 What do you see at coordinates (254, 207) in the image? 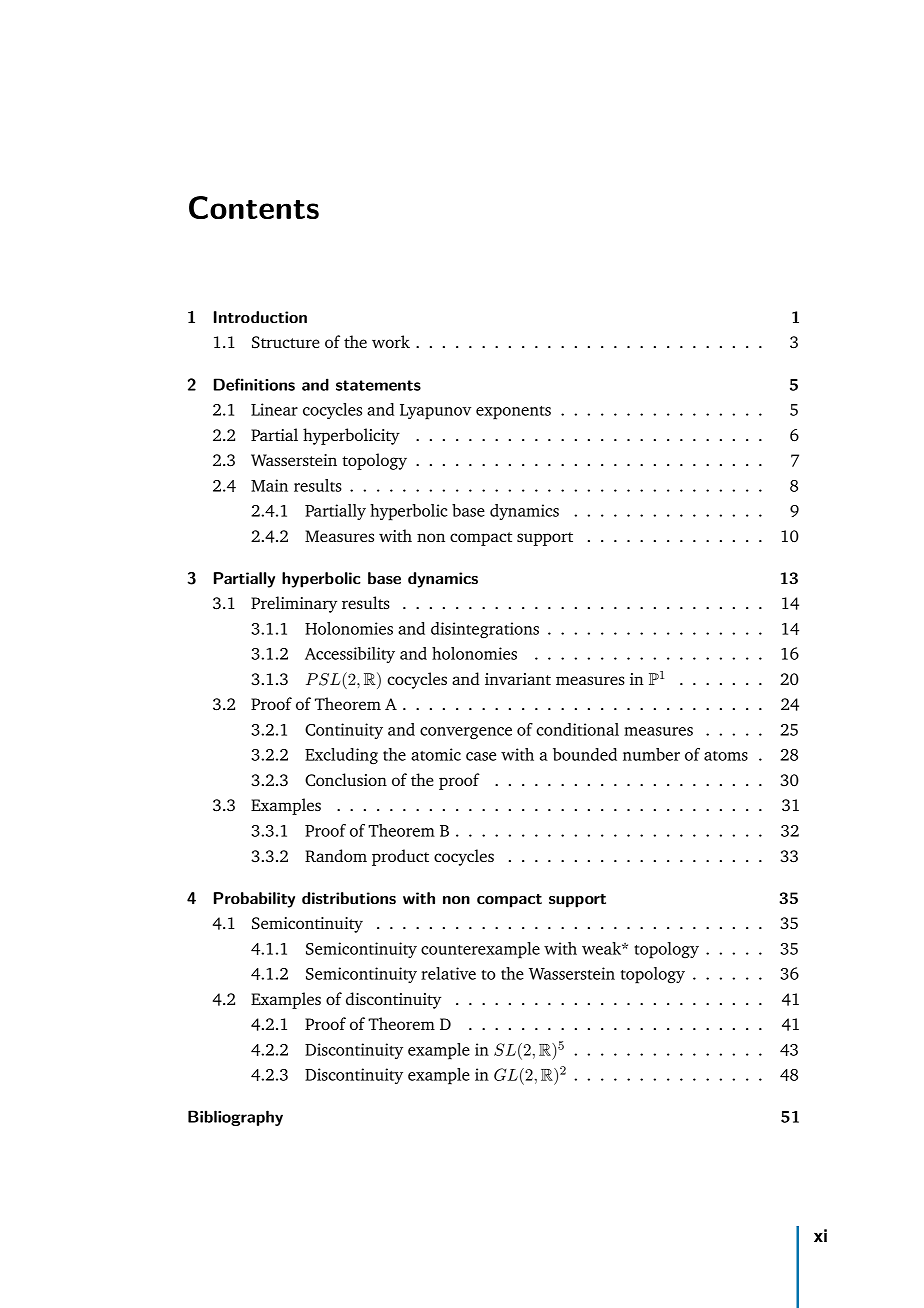
I see `Contents` at bounding box center [254, 207].
